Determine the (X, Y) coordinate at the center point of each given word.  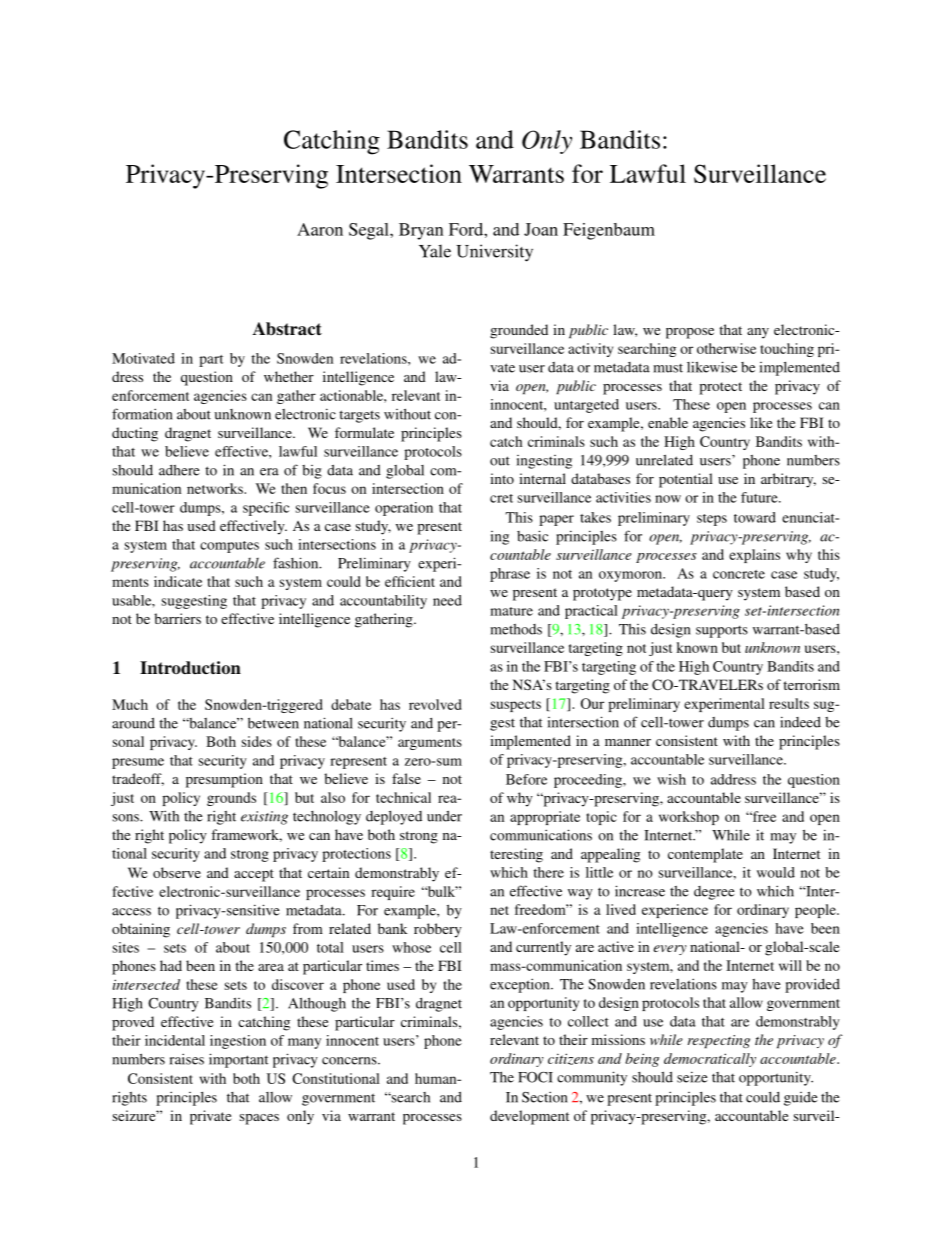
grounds (231, 799)
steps (712, 520)
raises (187, 1059)
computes (229, 547)
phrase (510, 575)
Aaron (320, 229)
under (444, 816)
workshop (689, 818)
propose (690, 333)
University (494, 253)
